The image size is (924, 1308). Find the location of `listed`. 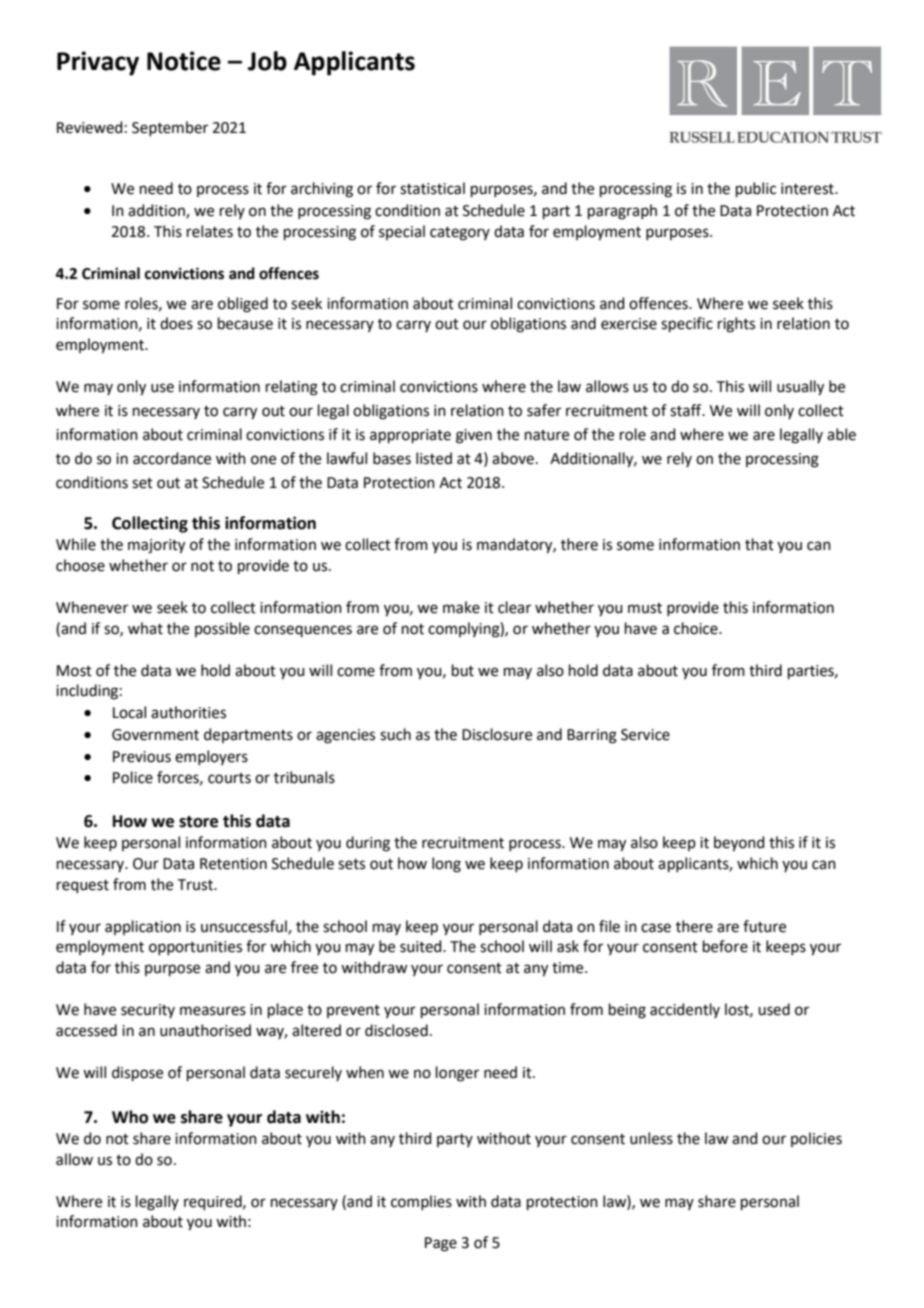

listed is located at coordinates (434, 458).
